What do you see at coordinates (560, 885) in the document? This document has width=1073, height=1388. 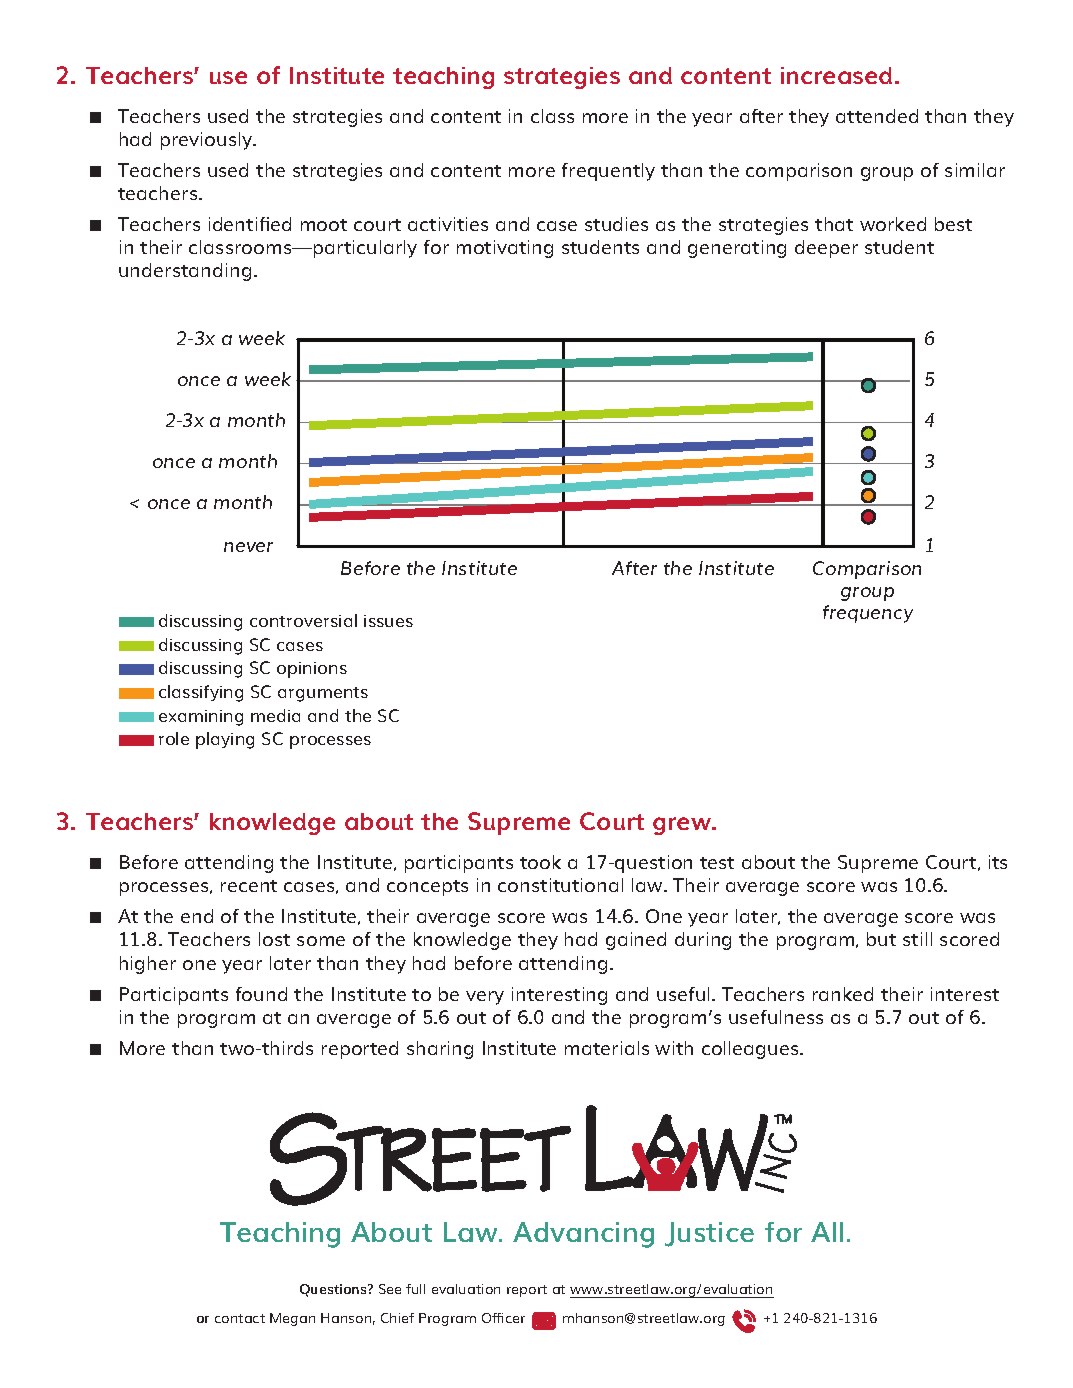 I see `constitutional` at bounding box center [560, 885].
